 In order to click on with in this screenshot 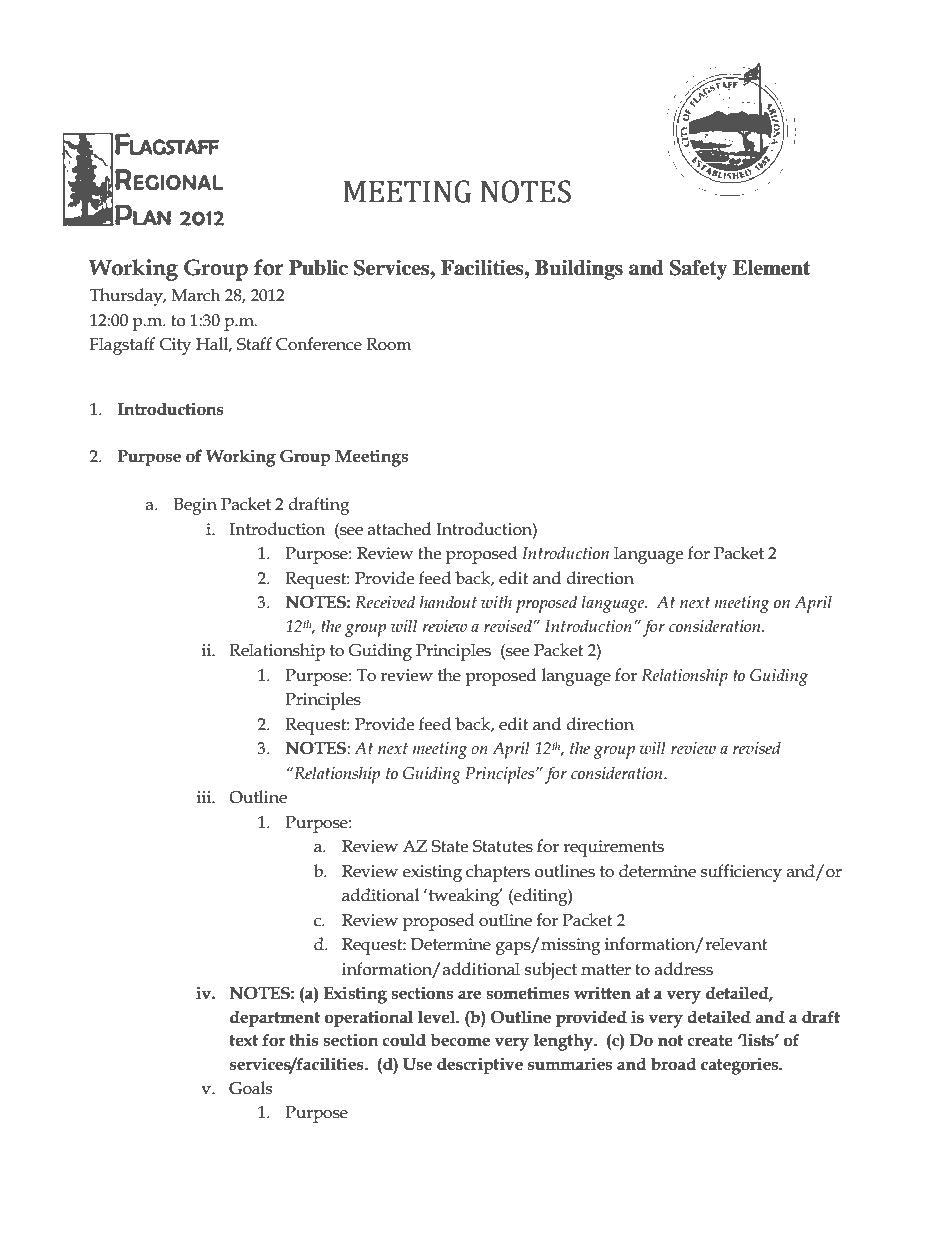, I will do `click(496, 602)`.
